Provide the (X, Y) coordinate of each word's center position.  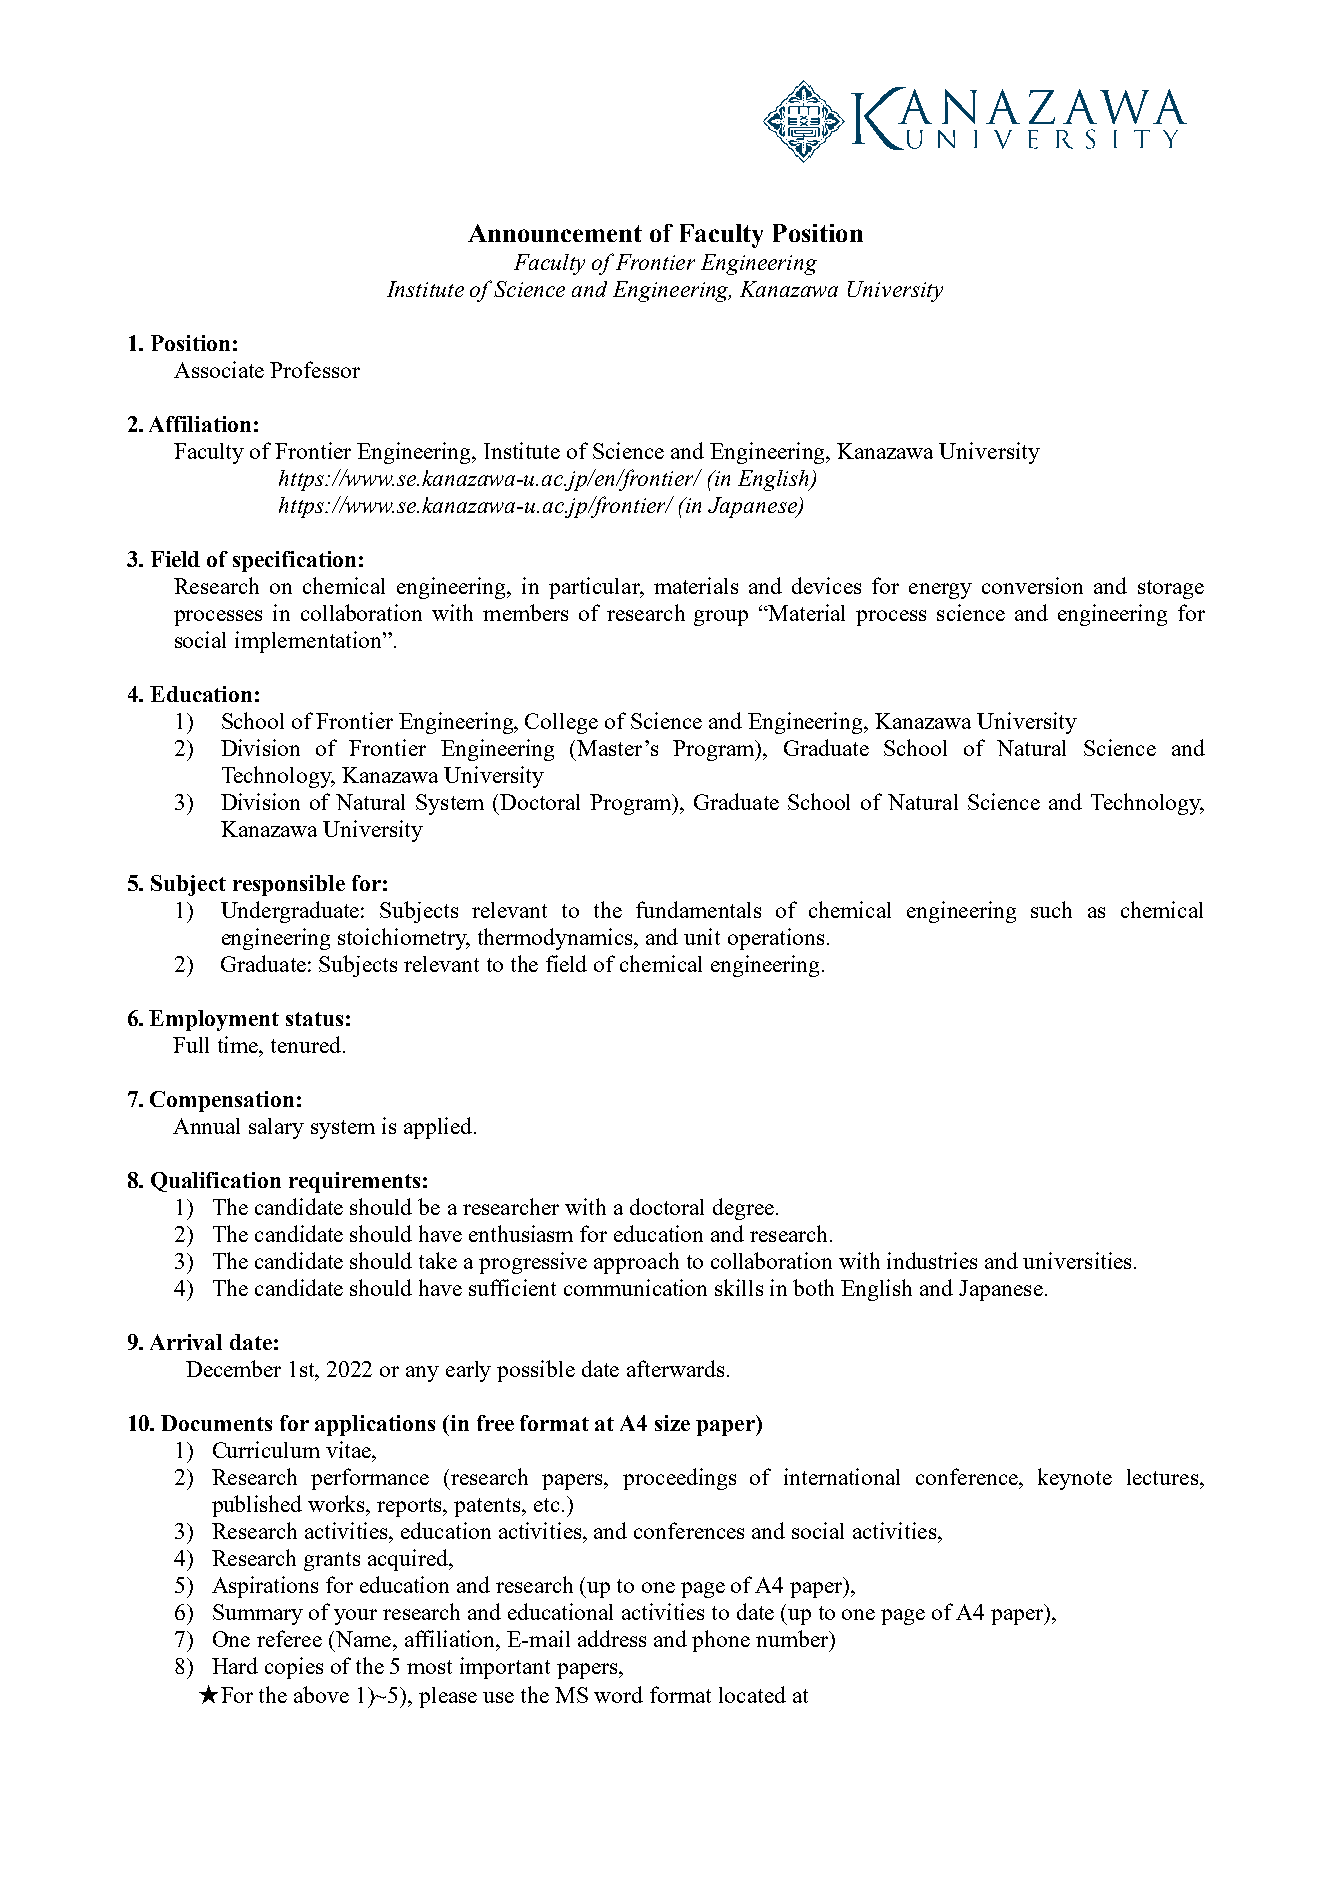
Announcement (555, 233)
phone (721, 1641)
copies (294, 1668)
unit (702, 936)
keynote (1075, 1479)
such (1051, 909)
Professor (315, 369)
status (314, 1019)
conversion (1032, 585)
